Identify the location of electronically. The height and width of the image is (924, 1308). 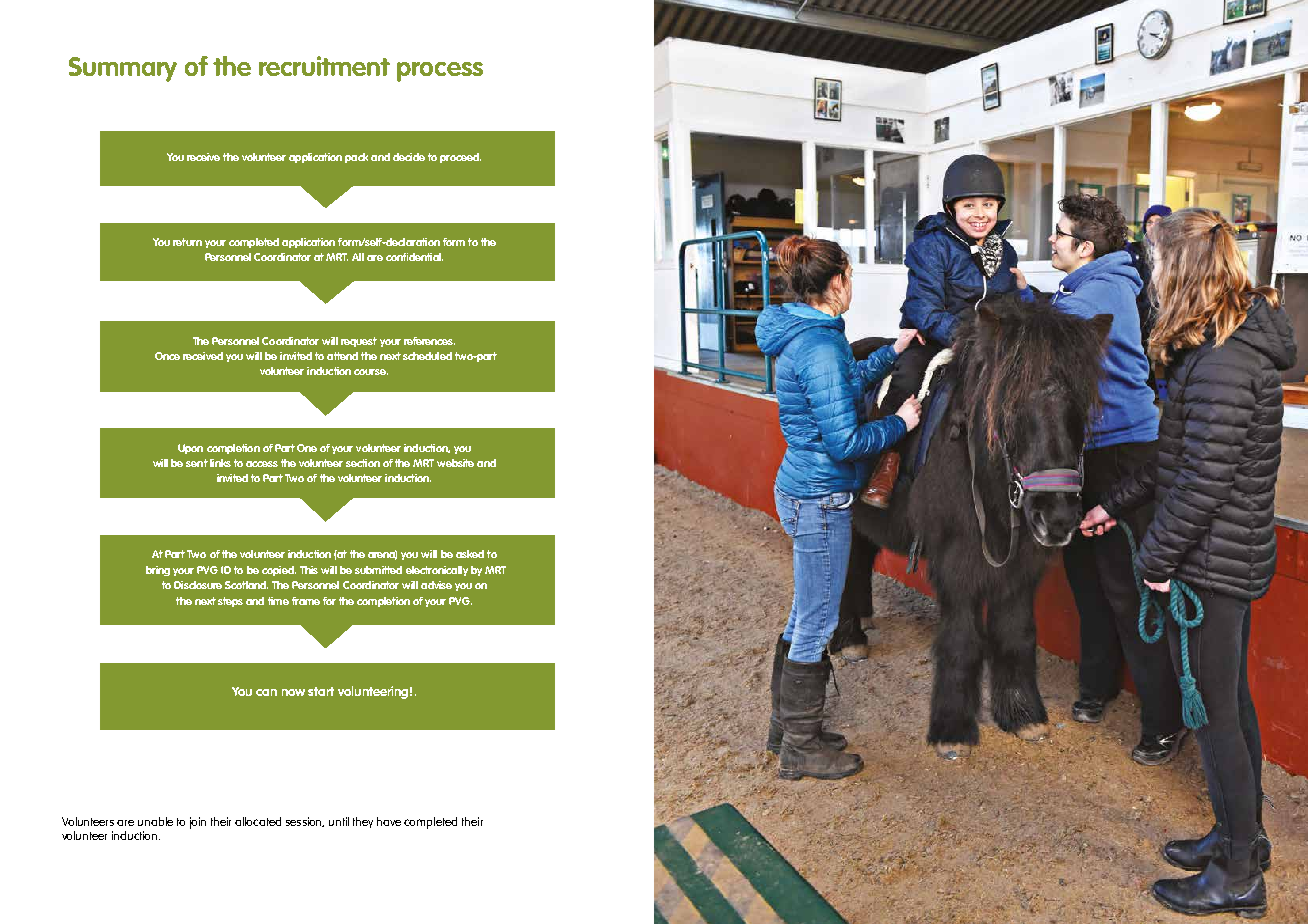
(437, 571).
